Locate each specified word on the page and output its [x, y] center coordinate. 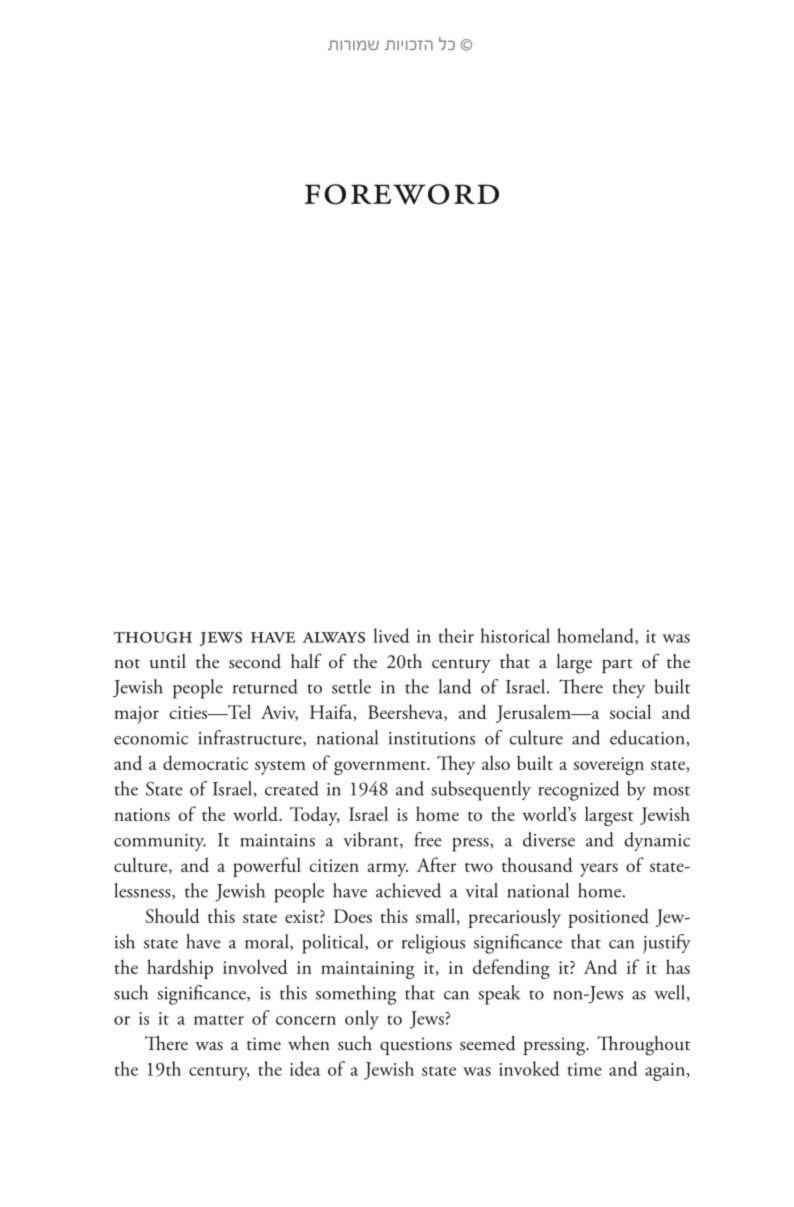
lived [391, 635]
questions [416, 1046]
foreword [402, 194]
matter [219, 1020]
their [456, 635]
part [617, 666]
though [153, 637]
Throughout [643, 1046]
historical [515, 635]
